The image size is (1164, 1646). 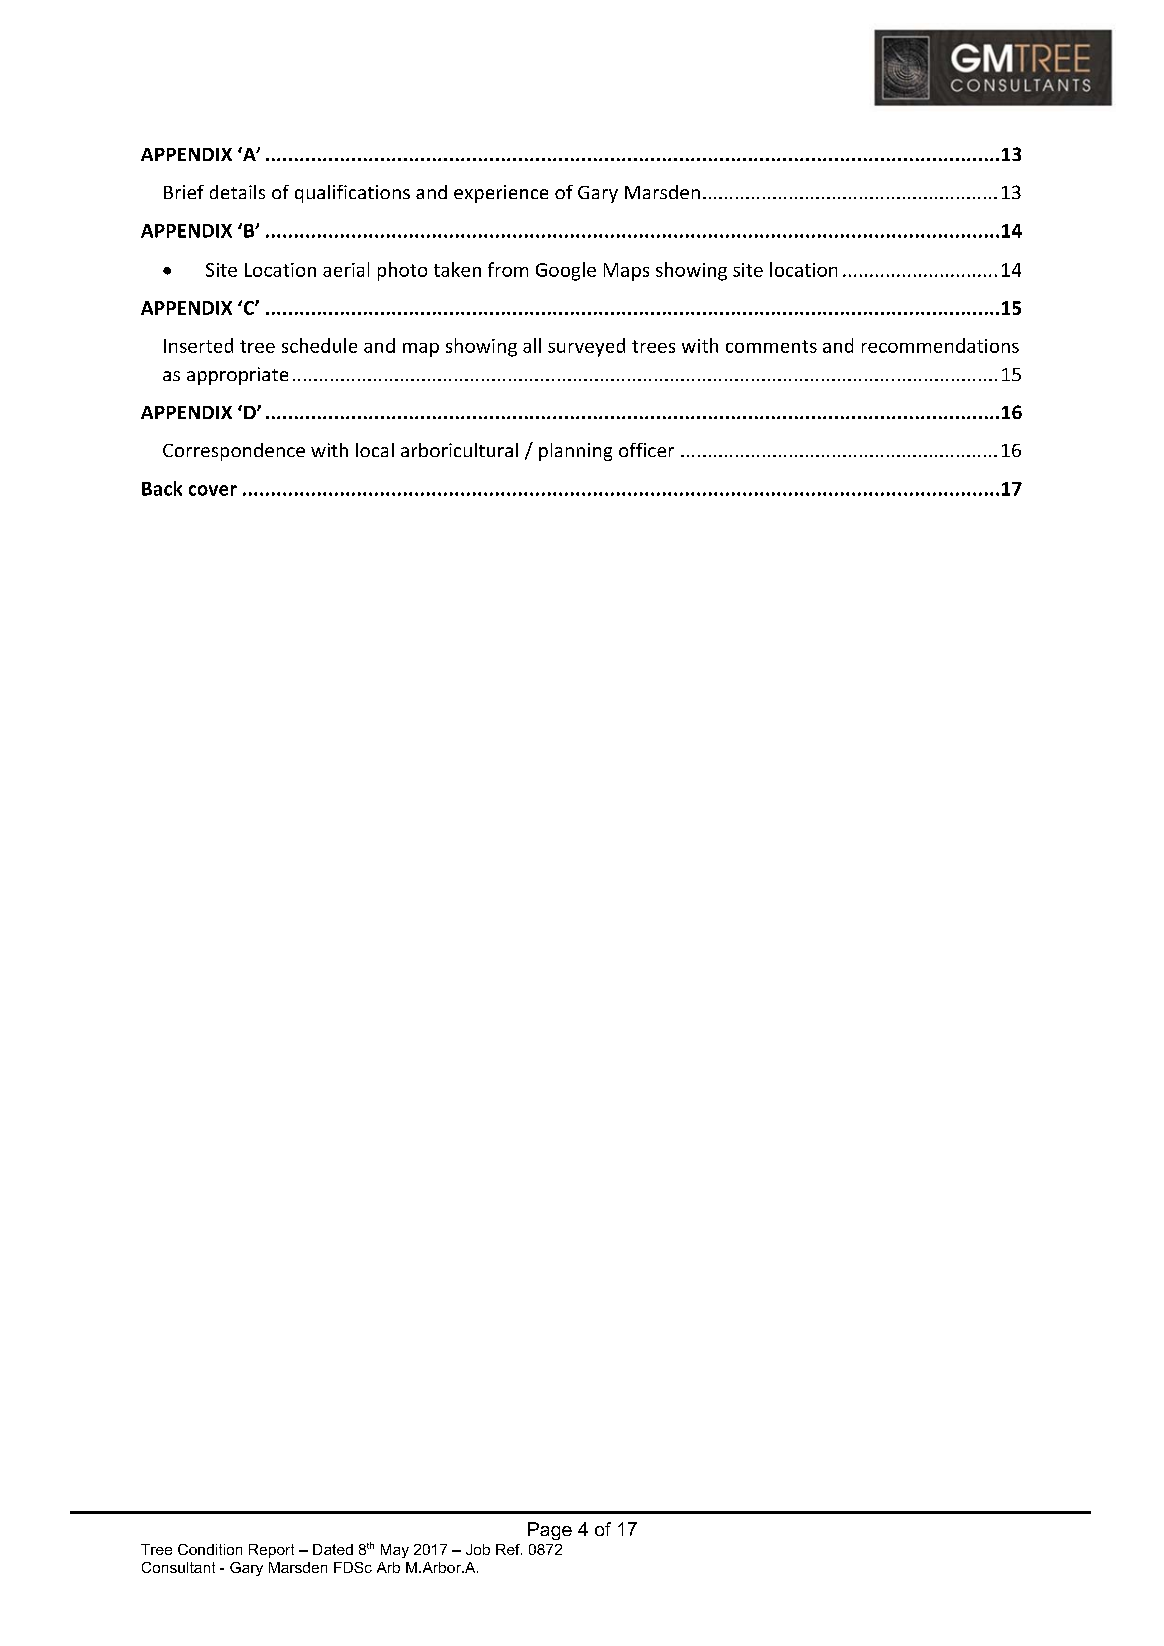 What do you see at coordinates (646, 450) in the page?
I see `officer` at bounding box center [646, 450].
